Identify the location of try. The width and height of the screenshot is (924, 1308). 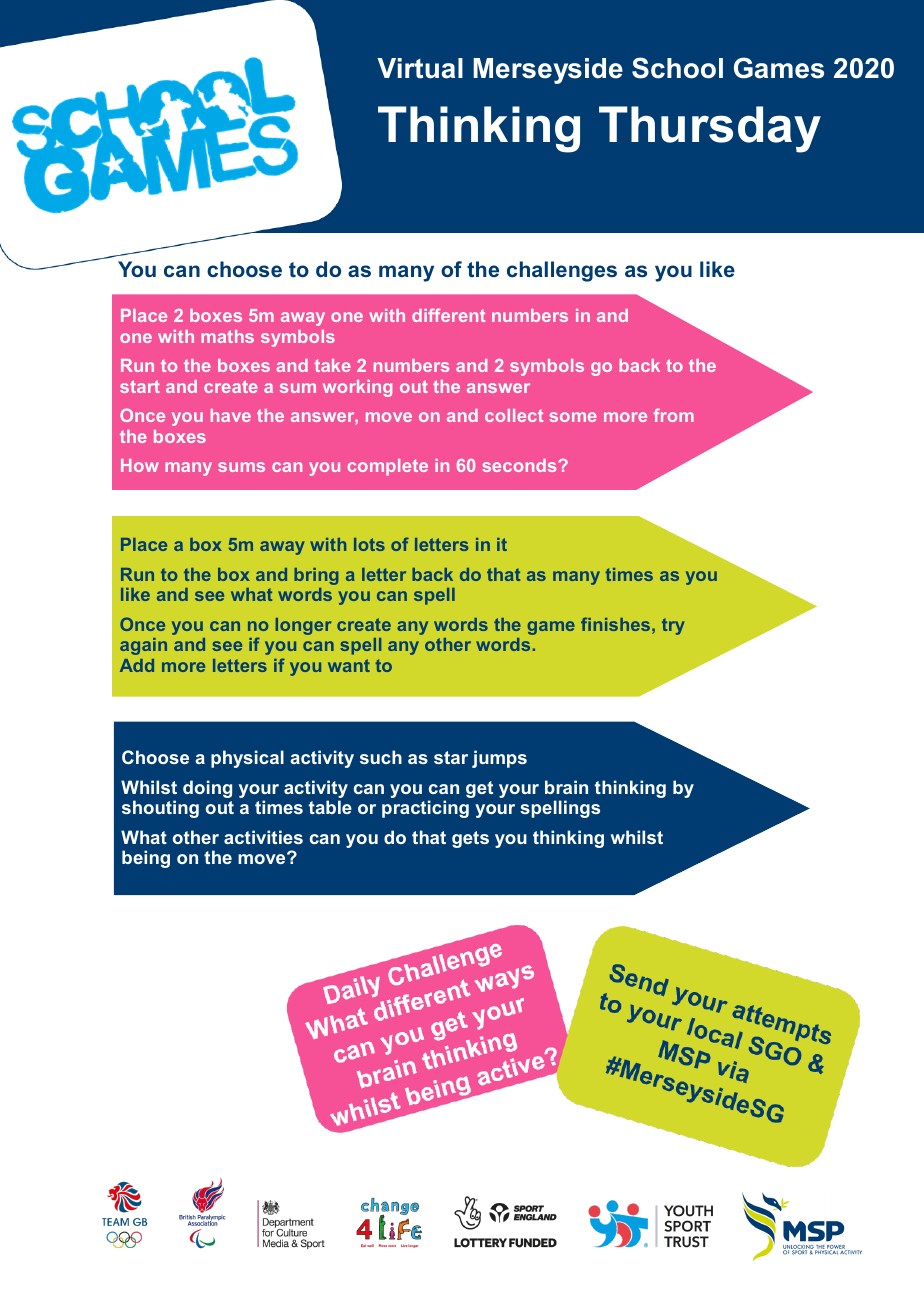
(673, 626).
